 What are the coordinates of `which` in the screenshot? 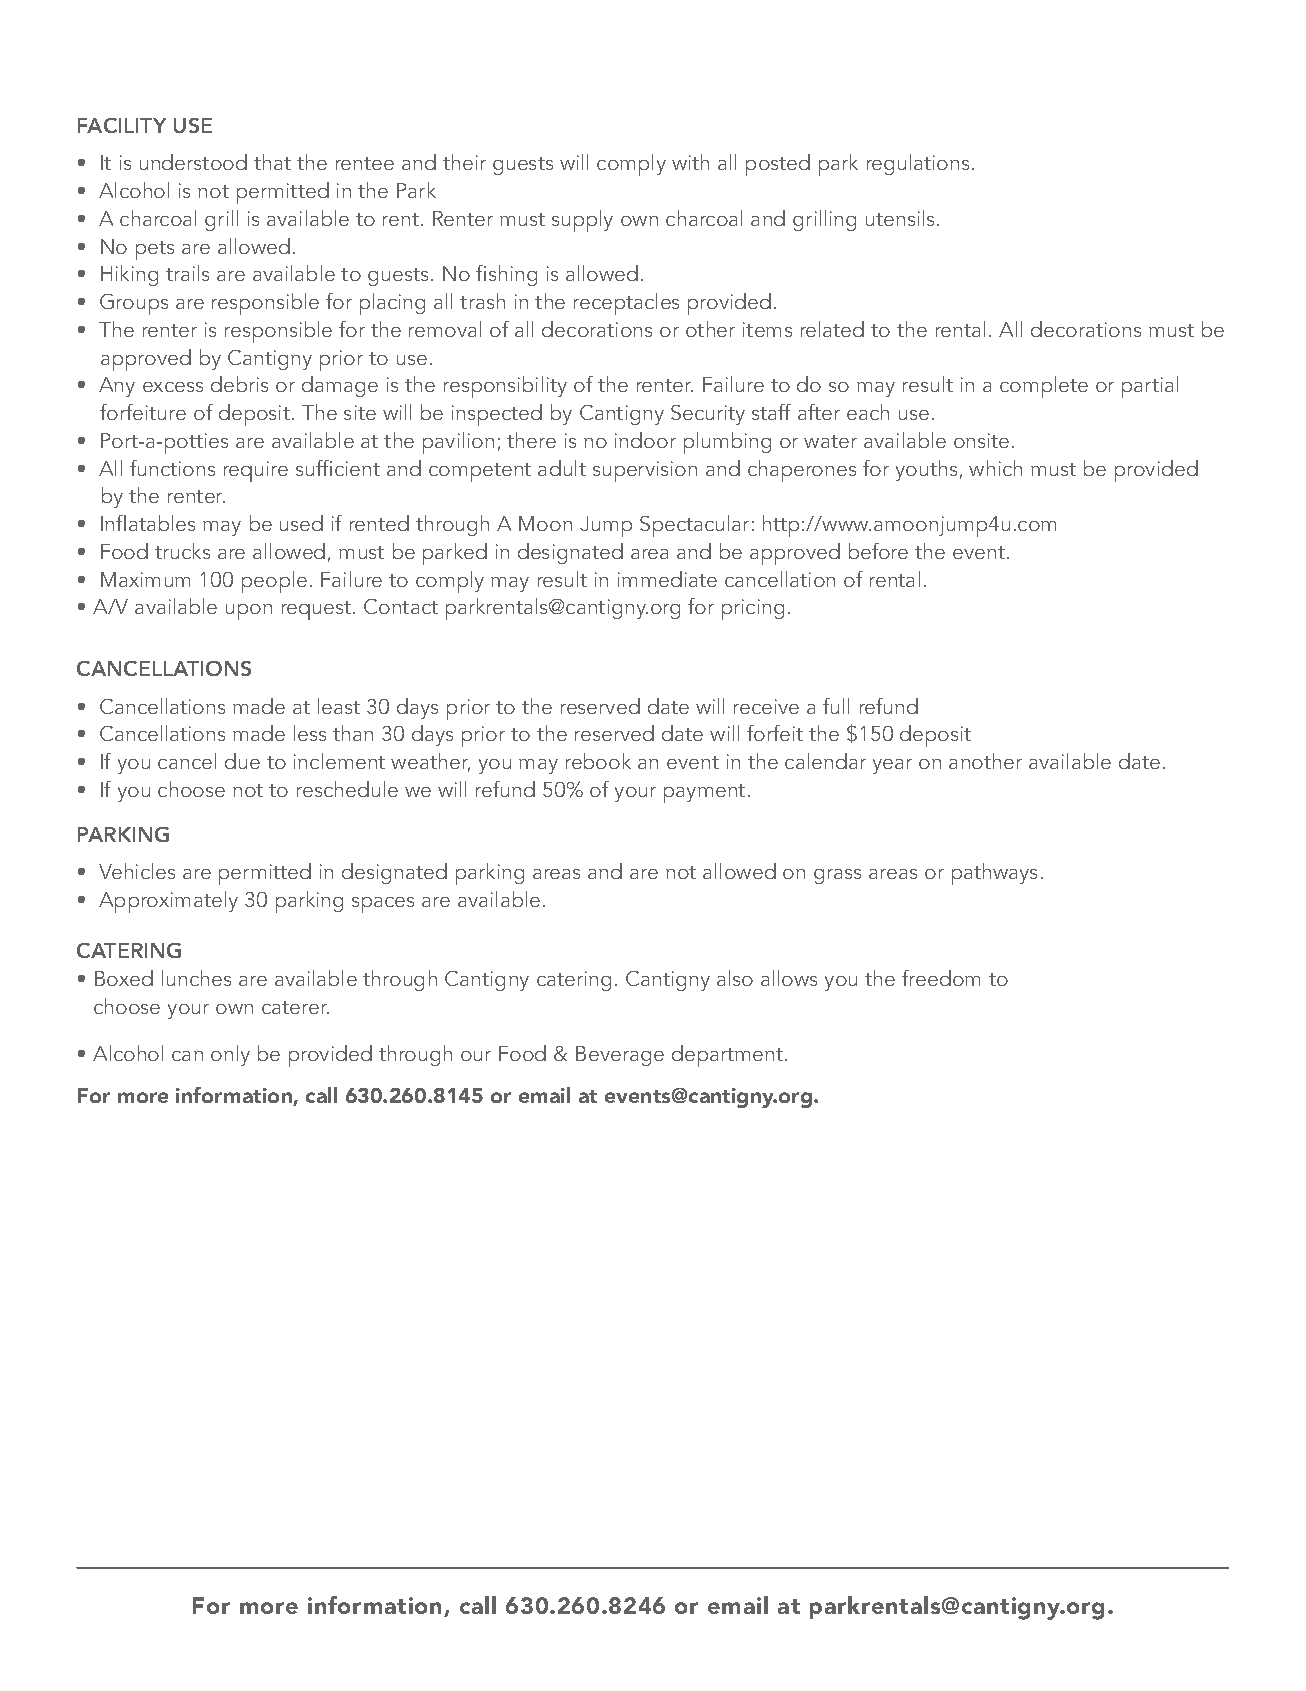 It's located at (995, 468).
